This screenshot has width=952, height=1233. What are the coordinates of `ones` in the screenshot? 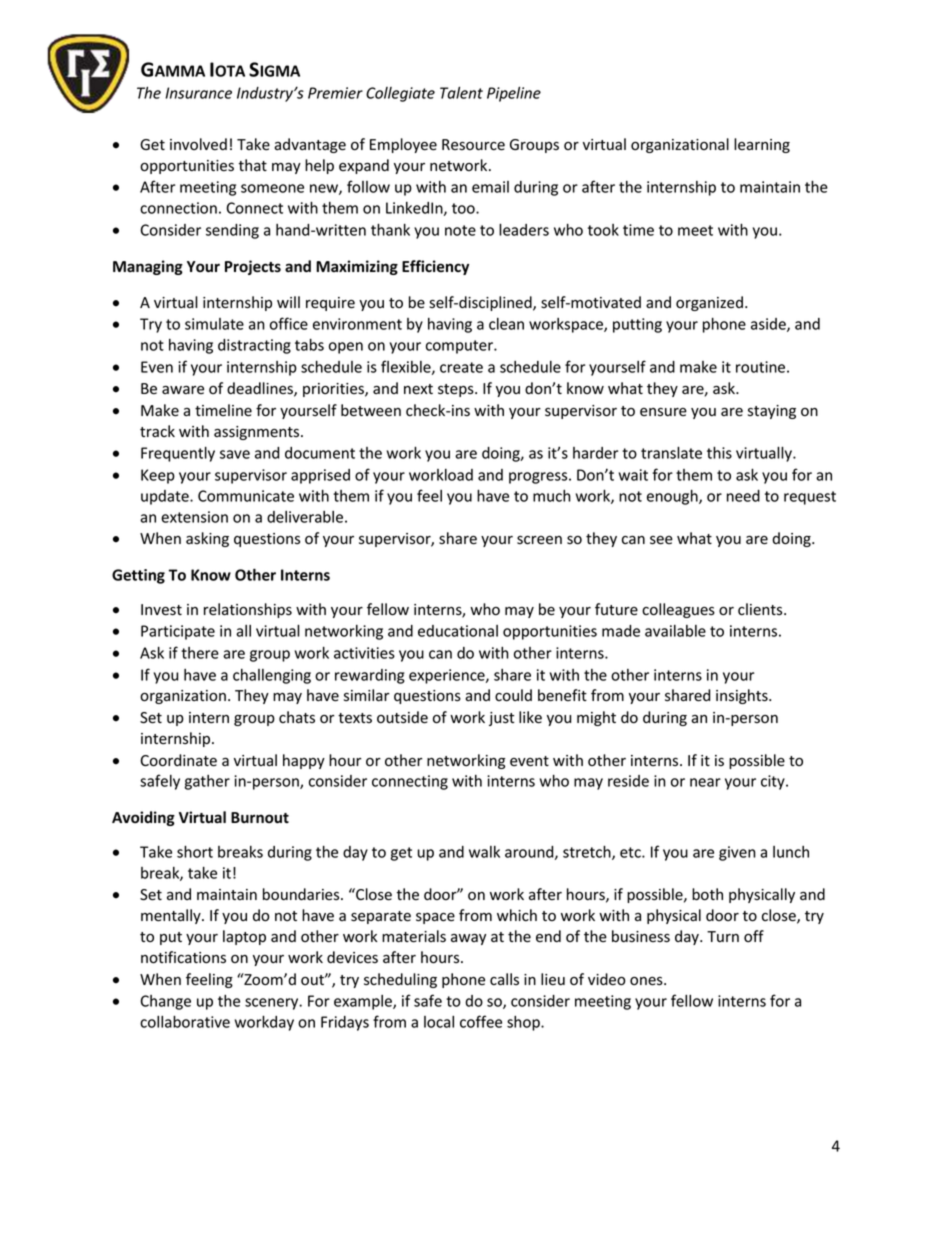 It's located at (647, 981).
